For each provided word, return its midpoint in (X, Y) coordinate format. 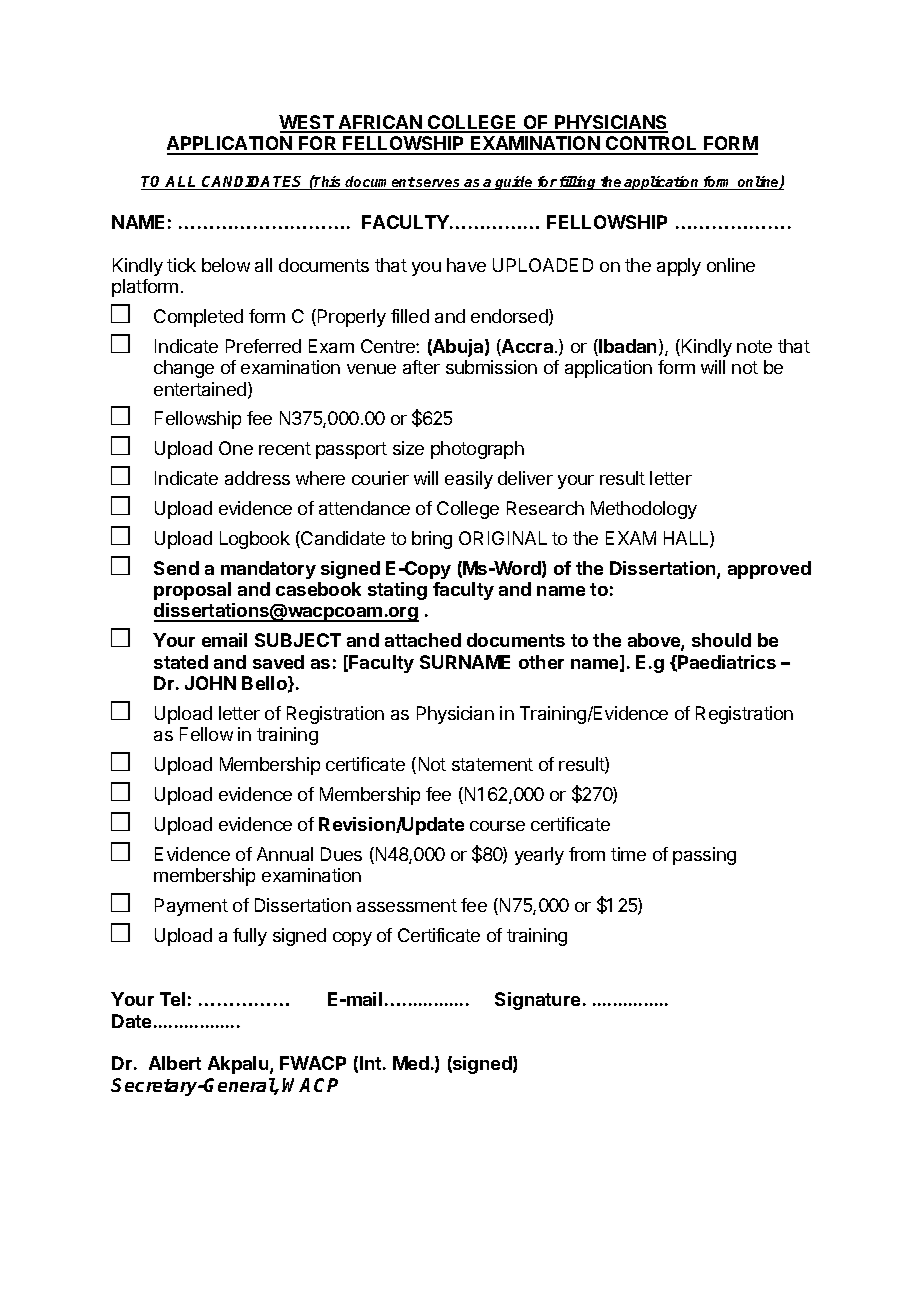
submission (491, 367)
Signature (537, 1001)
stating (397, 591)
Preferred (263, 346)
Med (411, 1063)
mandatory (268, 570)
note (754, 346)
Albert (175, 1063)
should (721, 640)
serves (439, 184)
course (497, 826)
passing (704, 856)
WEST (307, 123)
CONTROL (652, 145)
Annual (285, 854)
